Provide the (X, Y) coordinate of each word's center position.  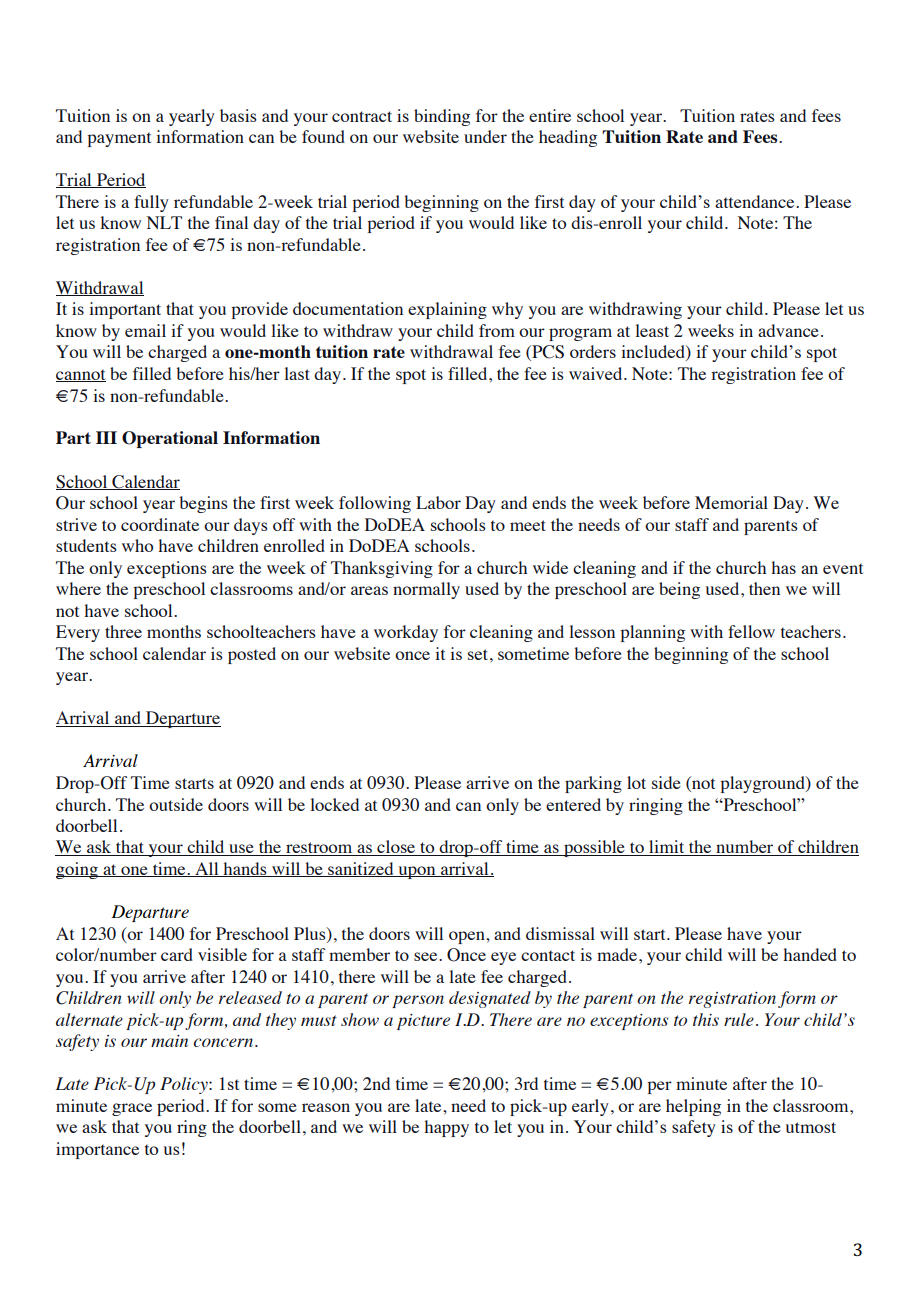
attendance (756, 201)
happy (446, 1128)
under (485, 136)
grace (132, 1109)
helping (693, 1107)
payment (119, 139)
